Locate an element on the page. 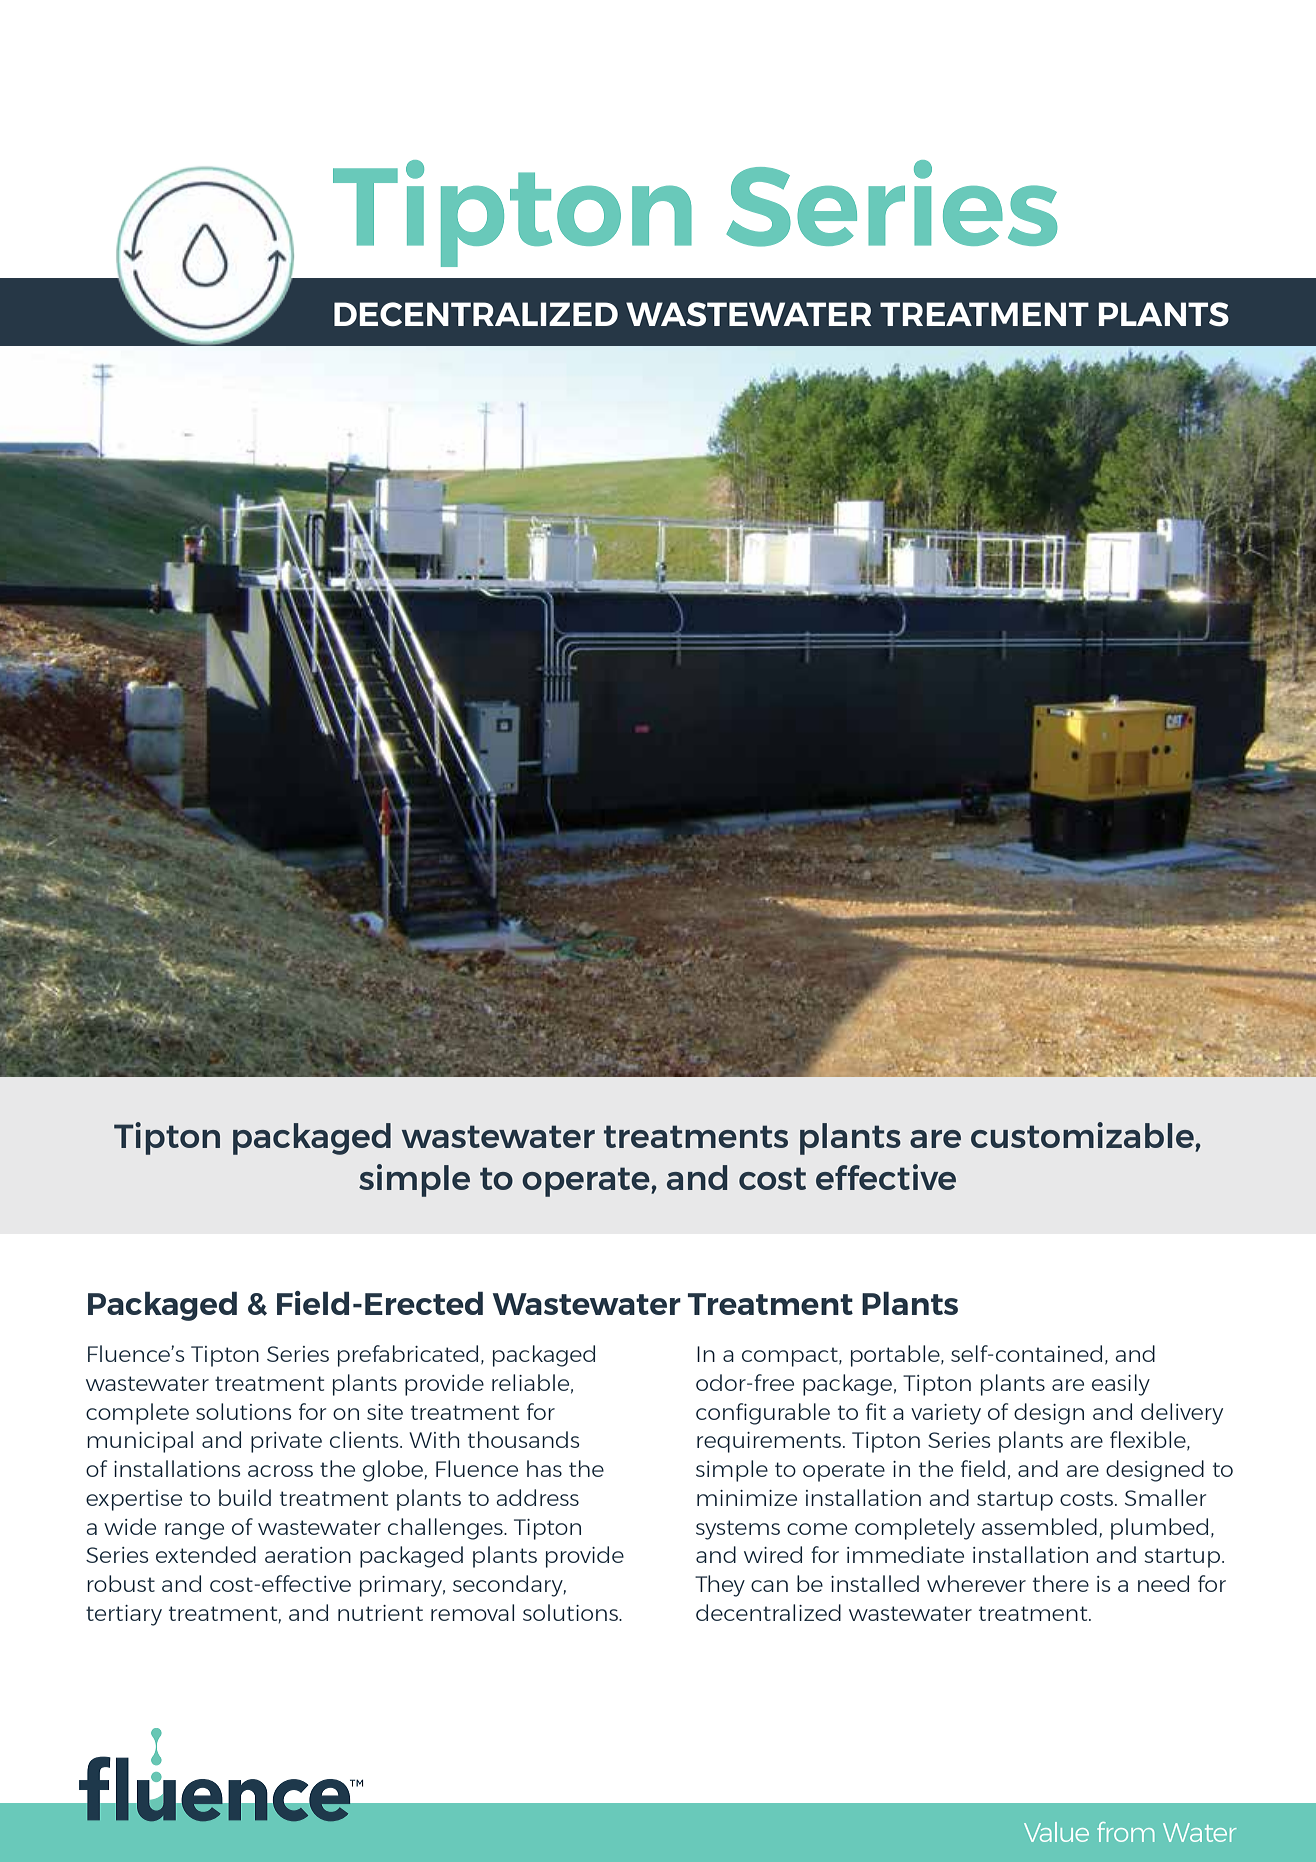  tertiary is located at coordinates (124, 1615).
